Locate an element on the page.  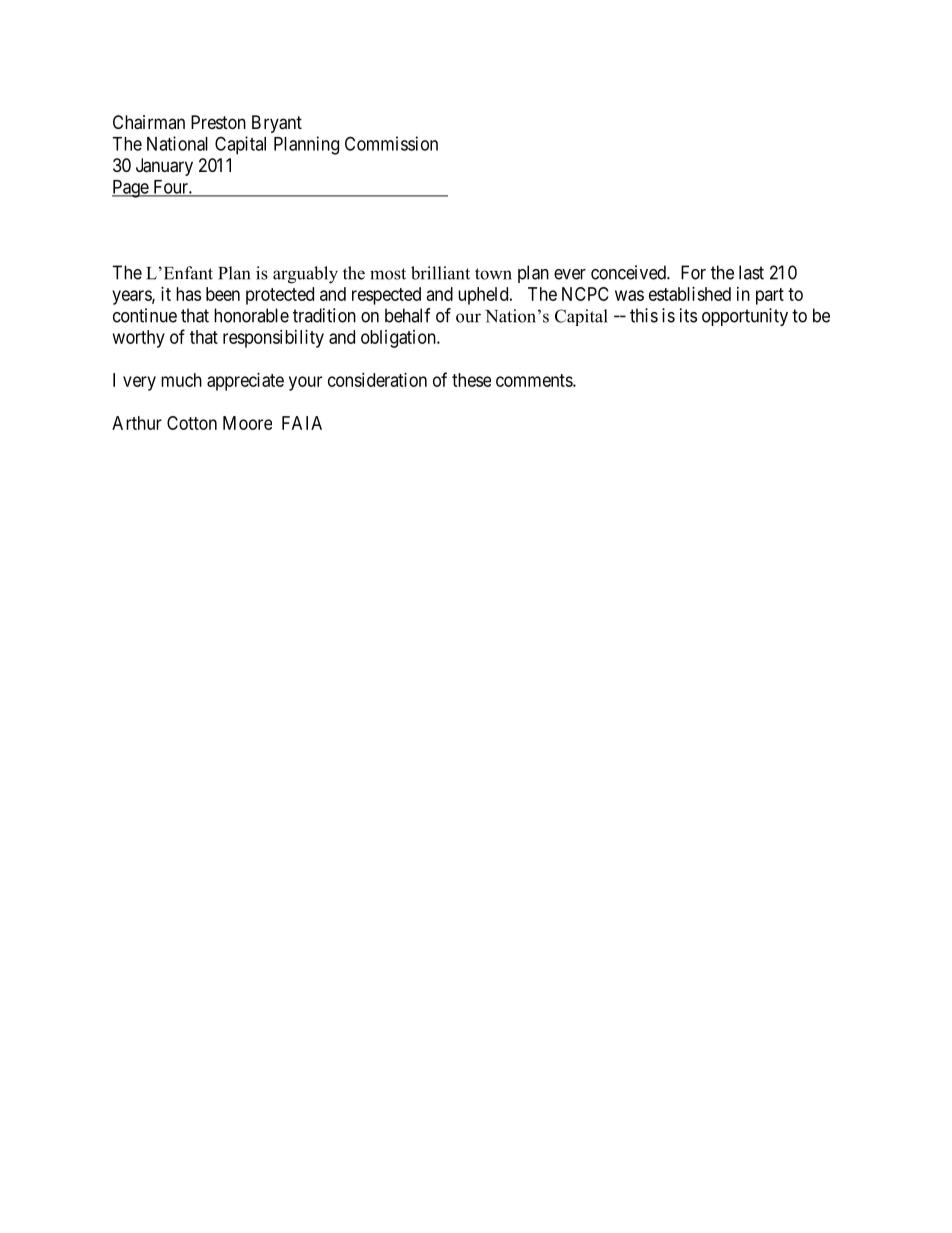
responsibility is located at coordinates (273, 339).
